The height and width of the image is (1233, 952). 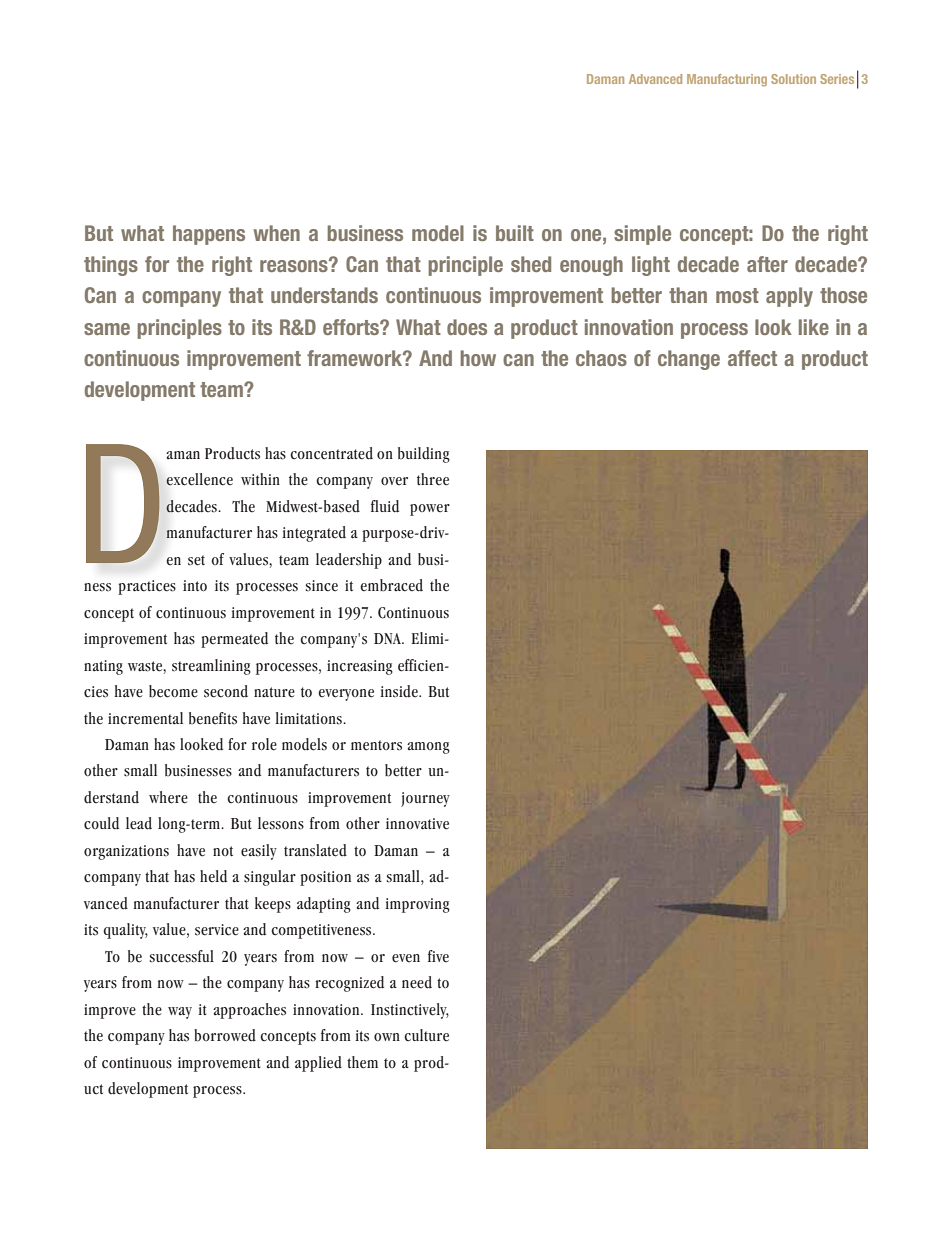 I want to click on does, so click(x=467, y=327).
